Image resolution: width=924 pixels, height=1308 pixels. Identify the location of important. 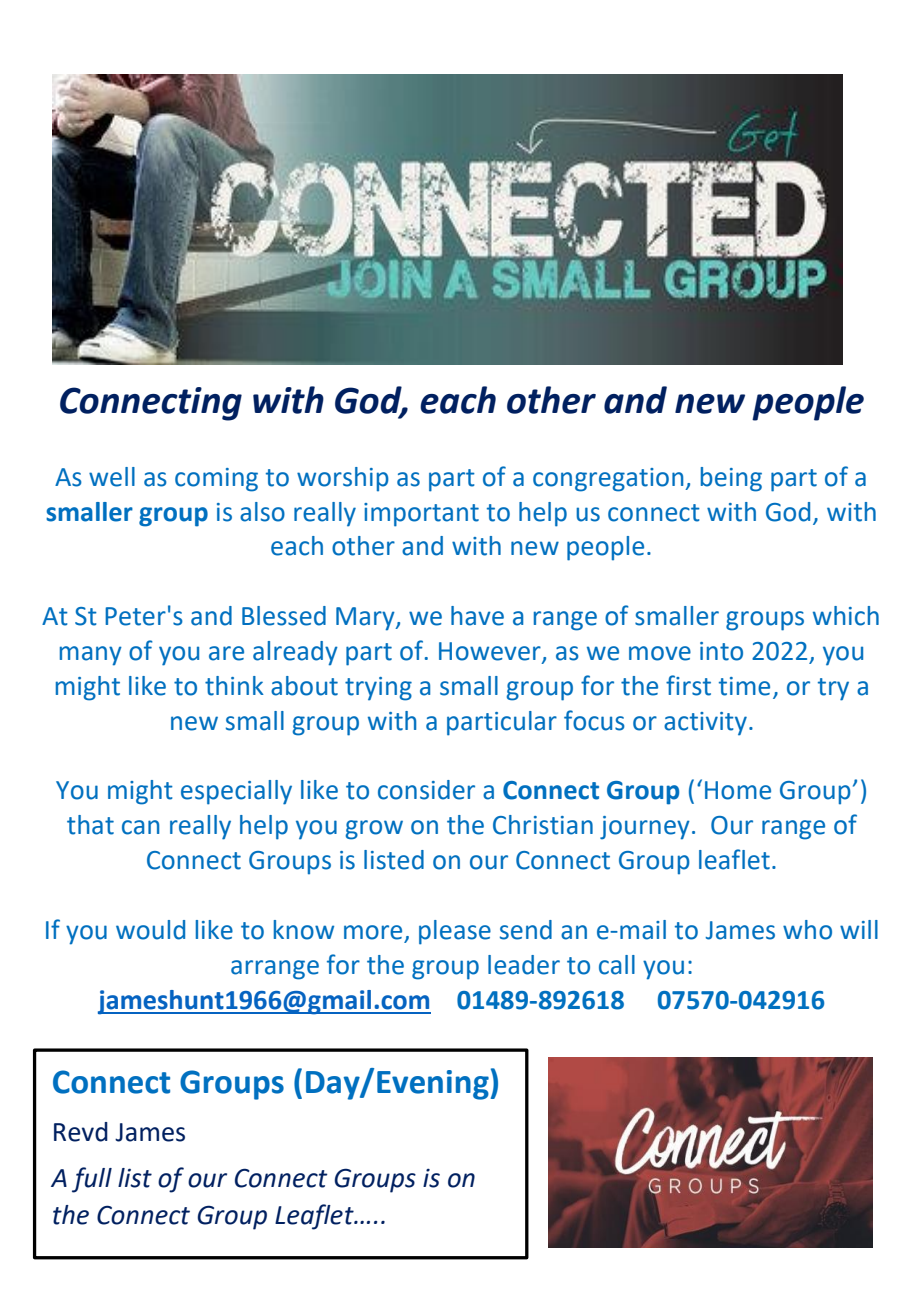
(421, 515).
